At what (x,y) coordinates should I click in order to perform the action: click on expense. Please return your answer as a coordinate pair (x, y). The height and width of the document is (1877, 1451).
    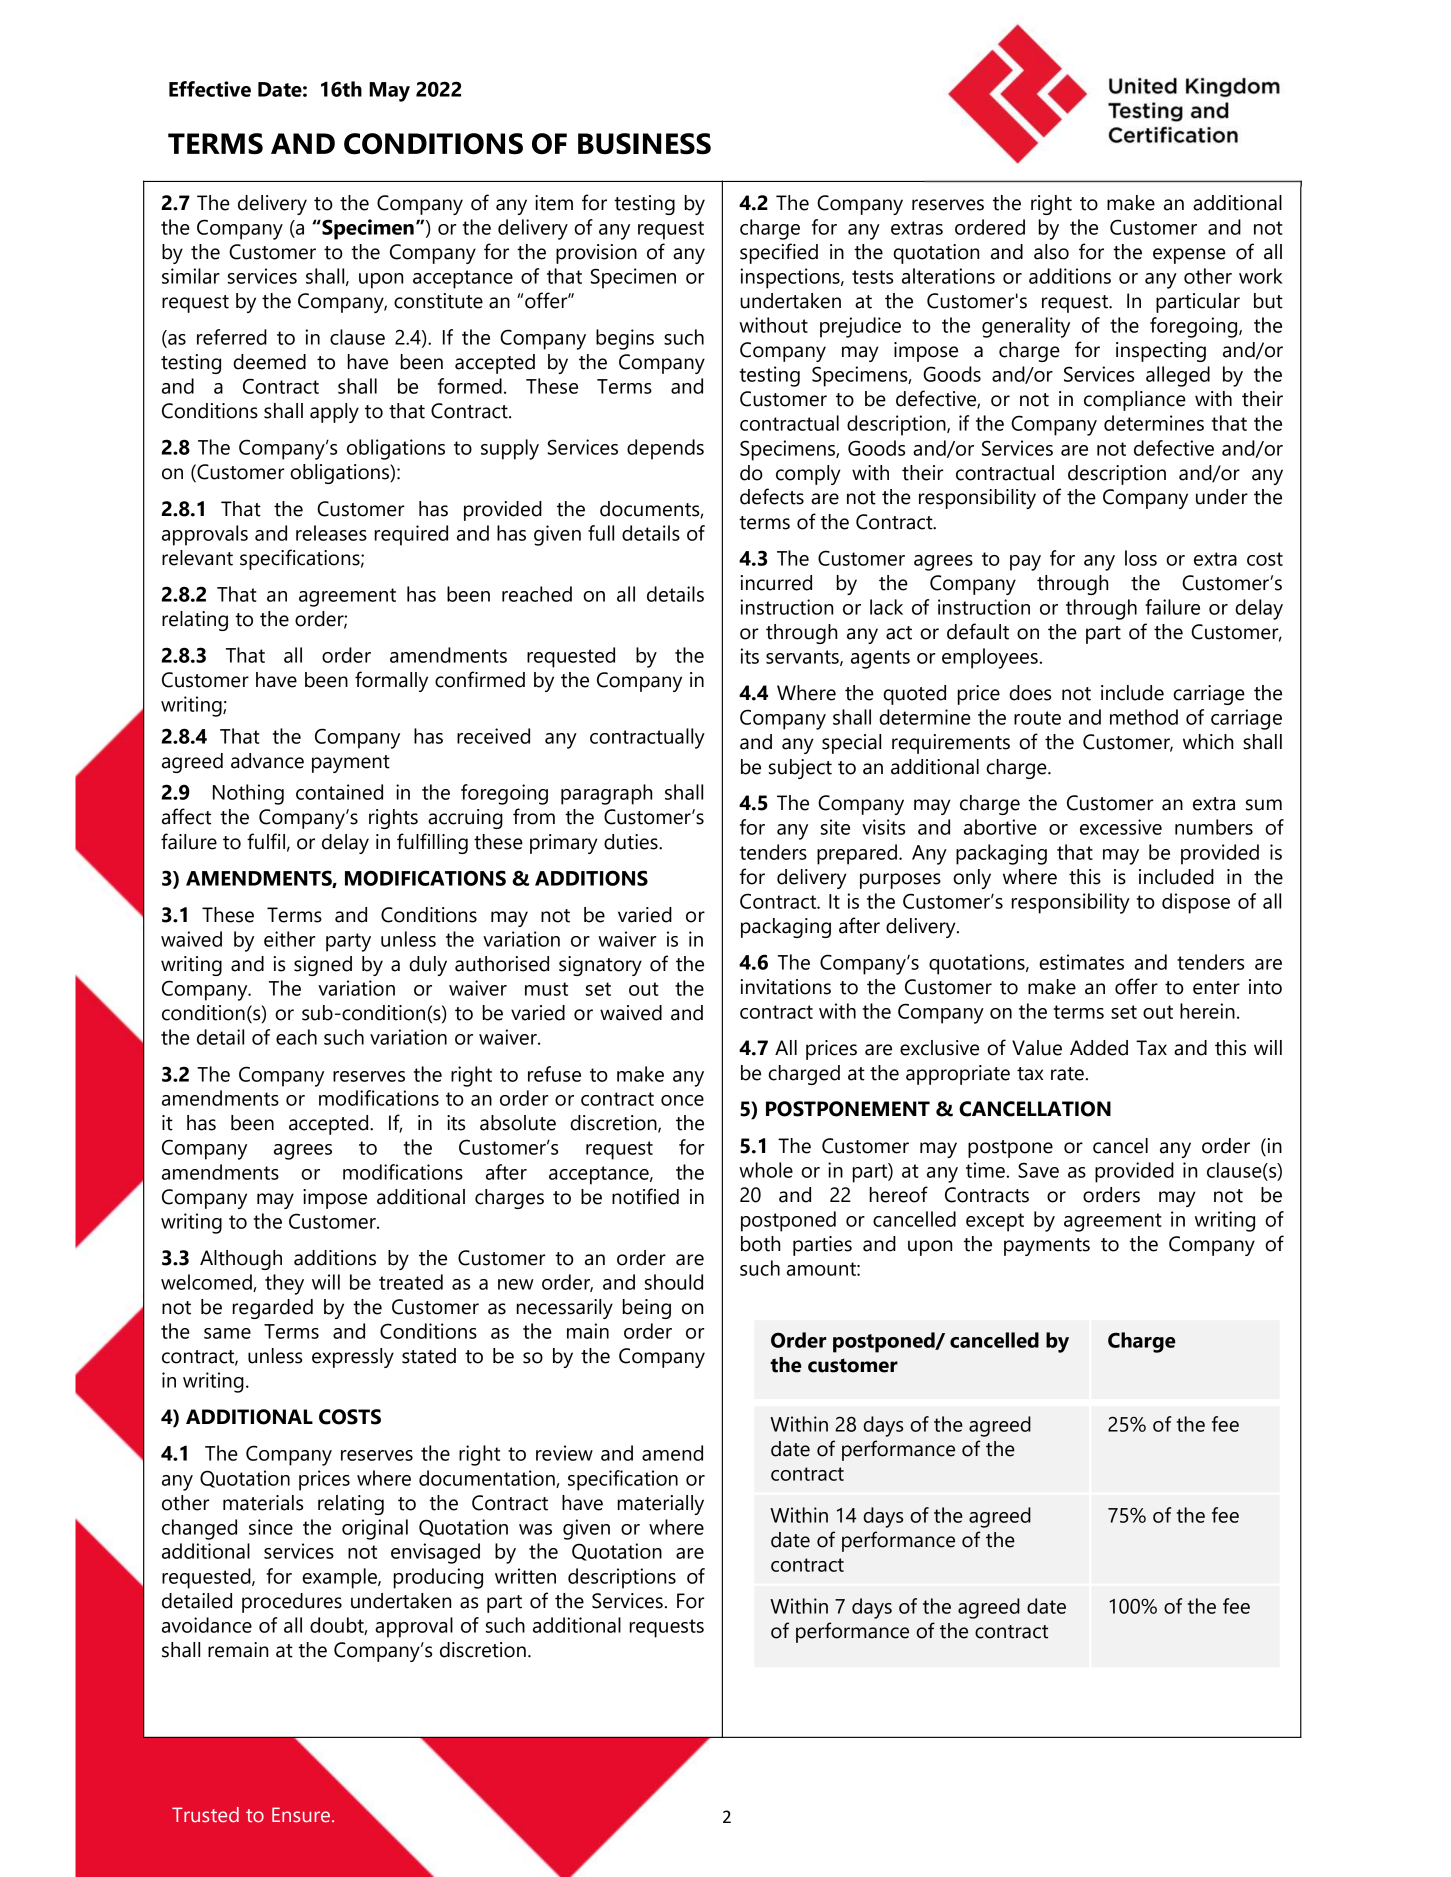
    Looking at the image, I should click on (1189, 256).
